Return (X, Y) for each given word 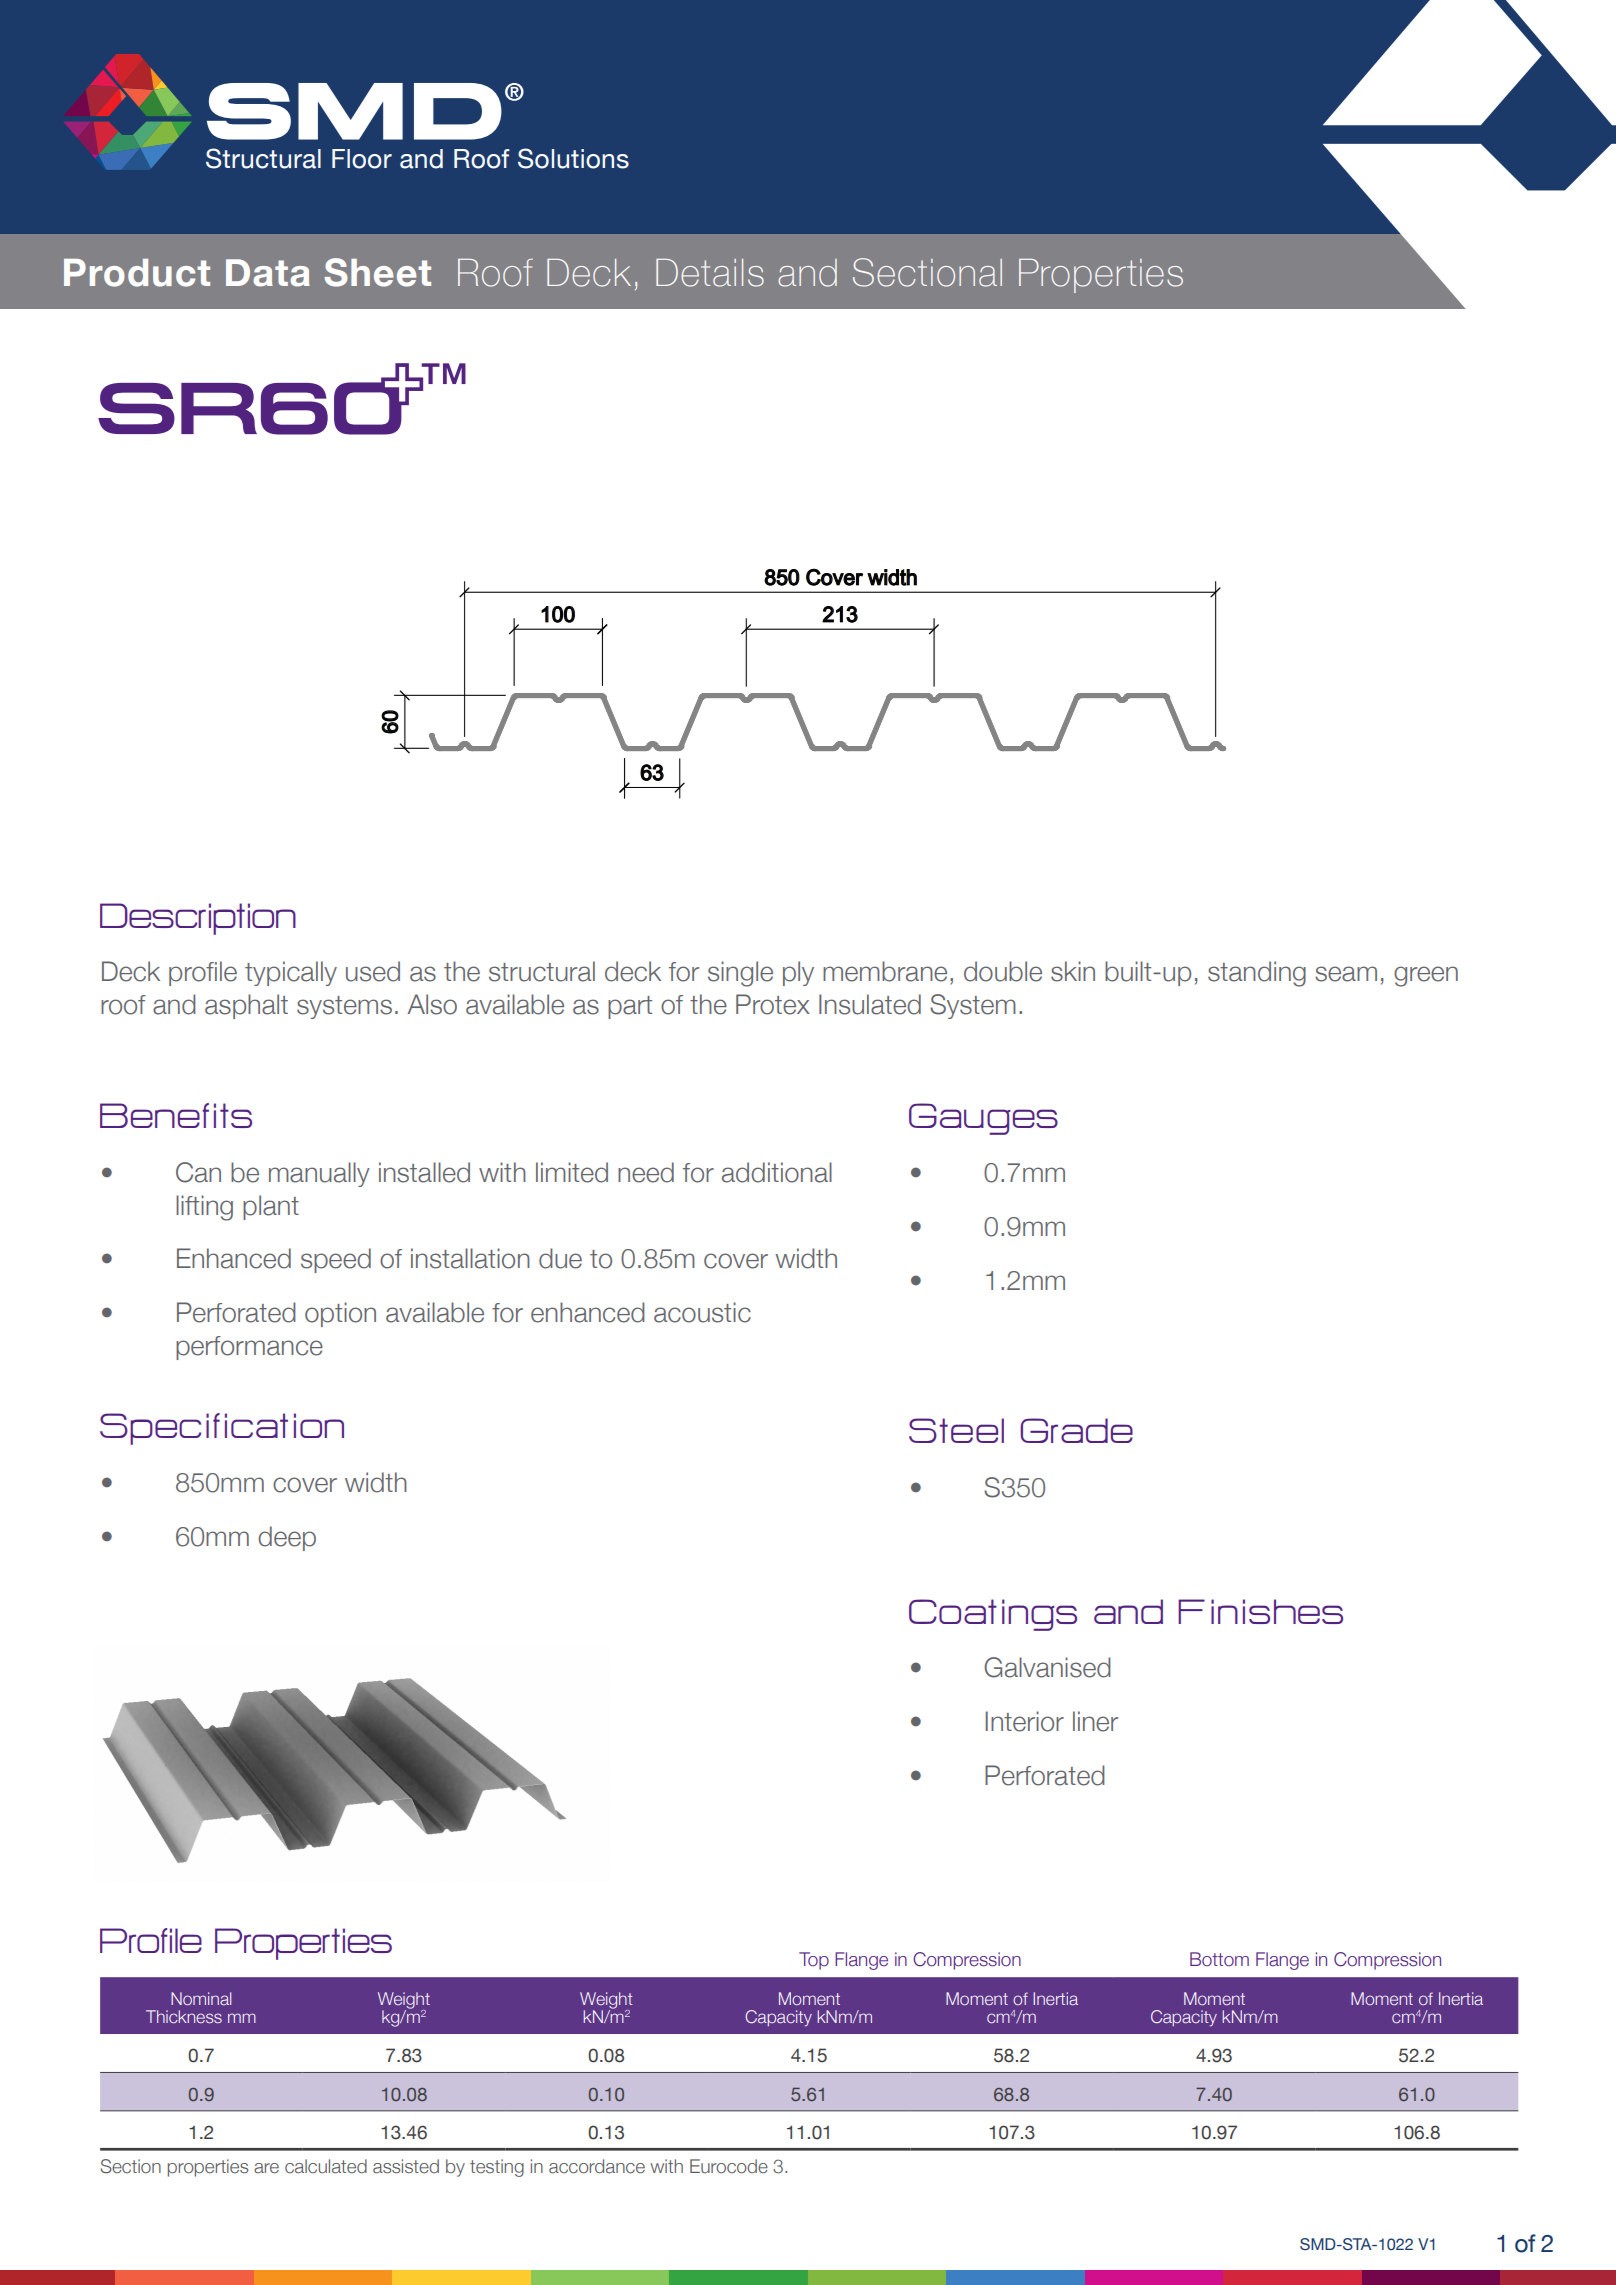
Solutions (573, 158)
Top (814, 1961)
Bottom (1219, 1959)
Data (268, 273)
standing (1257, 974)
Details (710, 273)
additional (777, 1172)
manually (319, 1174)
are (266, 2168)
